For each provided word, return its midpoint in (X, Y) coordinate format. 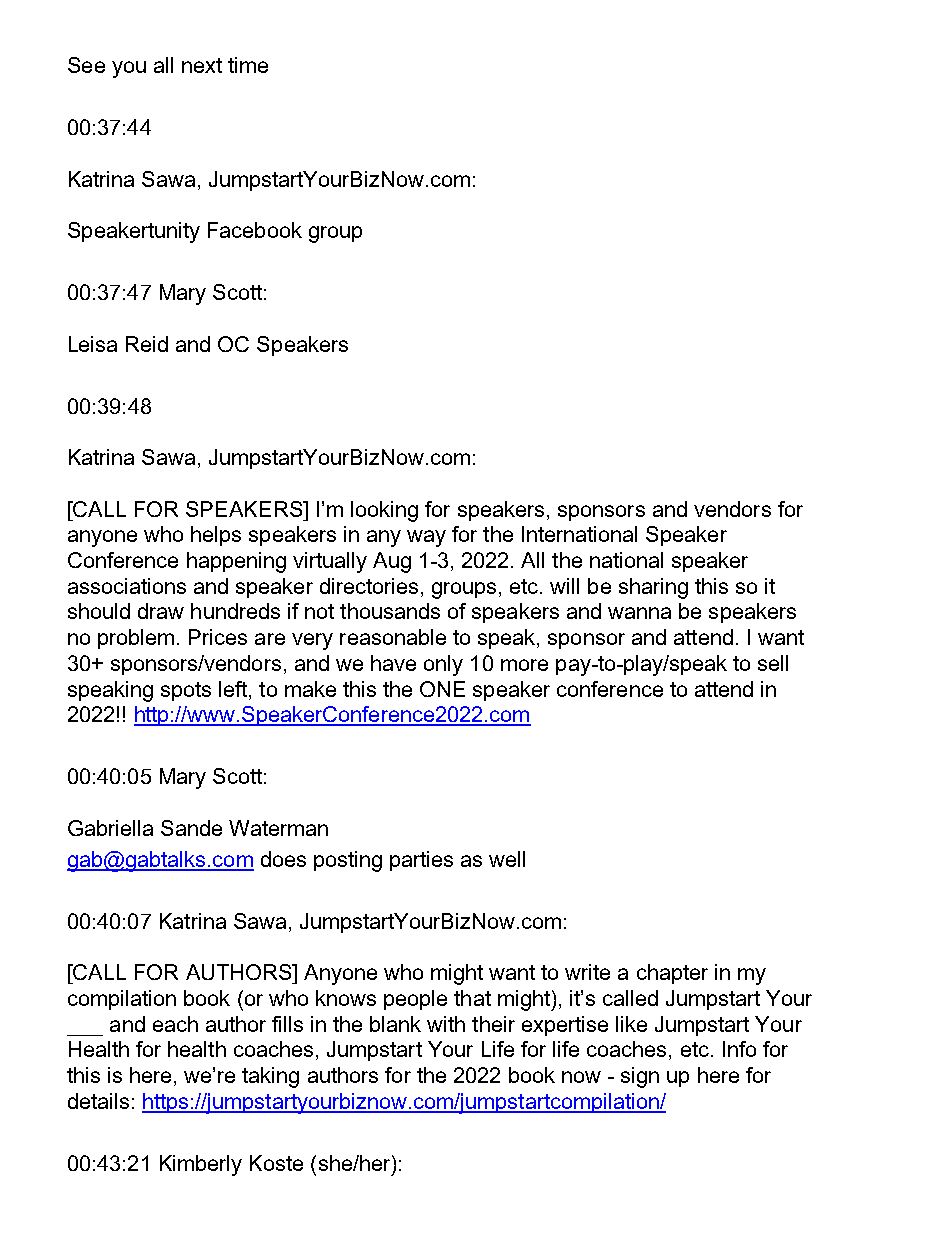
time (248, 65)
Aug (392, 562)
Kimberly (201, 1165)
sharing (653, 588)
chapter (672, 974)
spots (186, 691)
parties (421, 861)
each (175, 1024)
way (426, 538)
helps (216, 536)
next (202, 65)
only (443, 665)
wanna (639, 613)
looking (384, 511)
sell (773, 663)
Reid (147, 344)
